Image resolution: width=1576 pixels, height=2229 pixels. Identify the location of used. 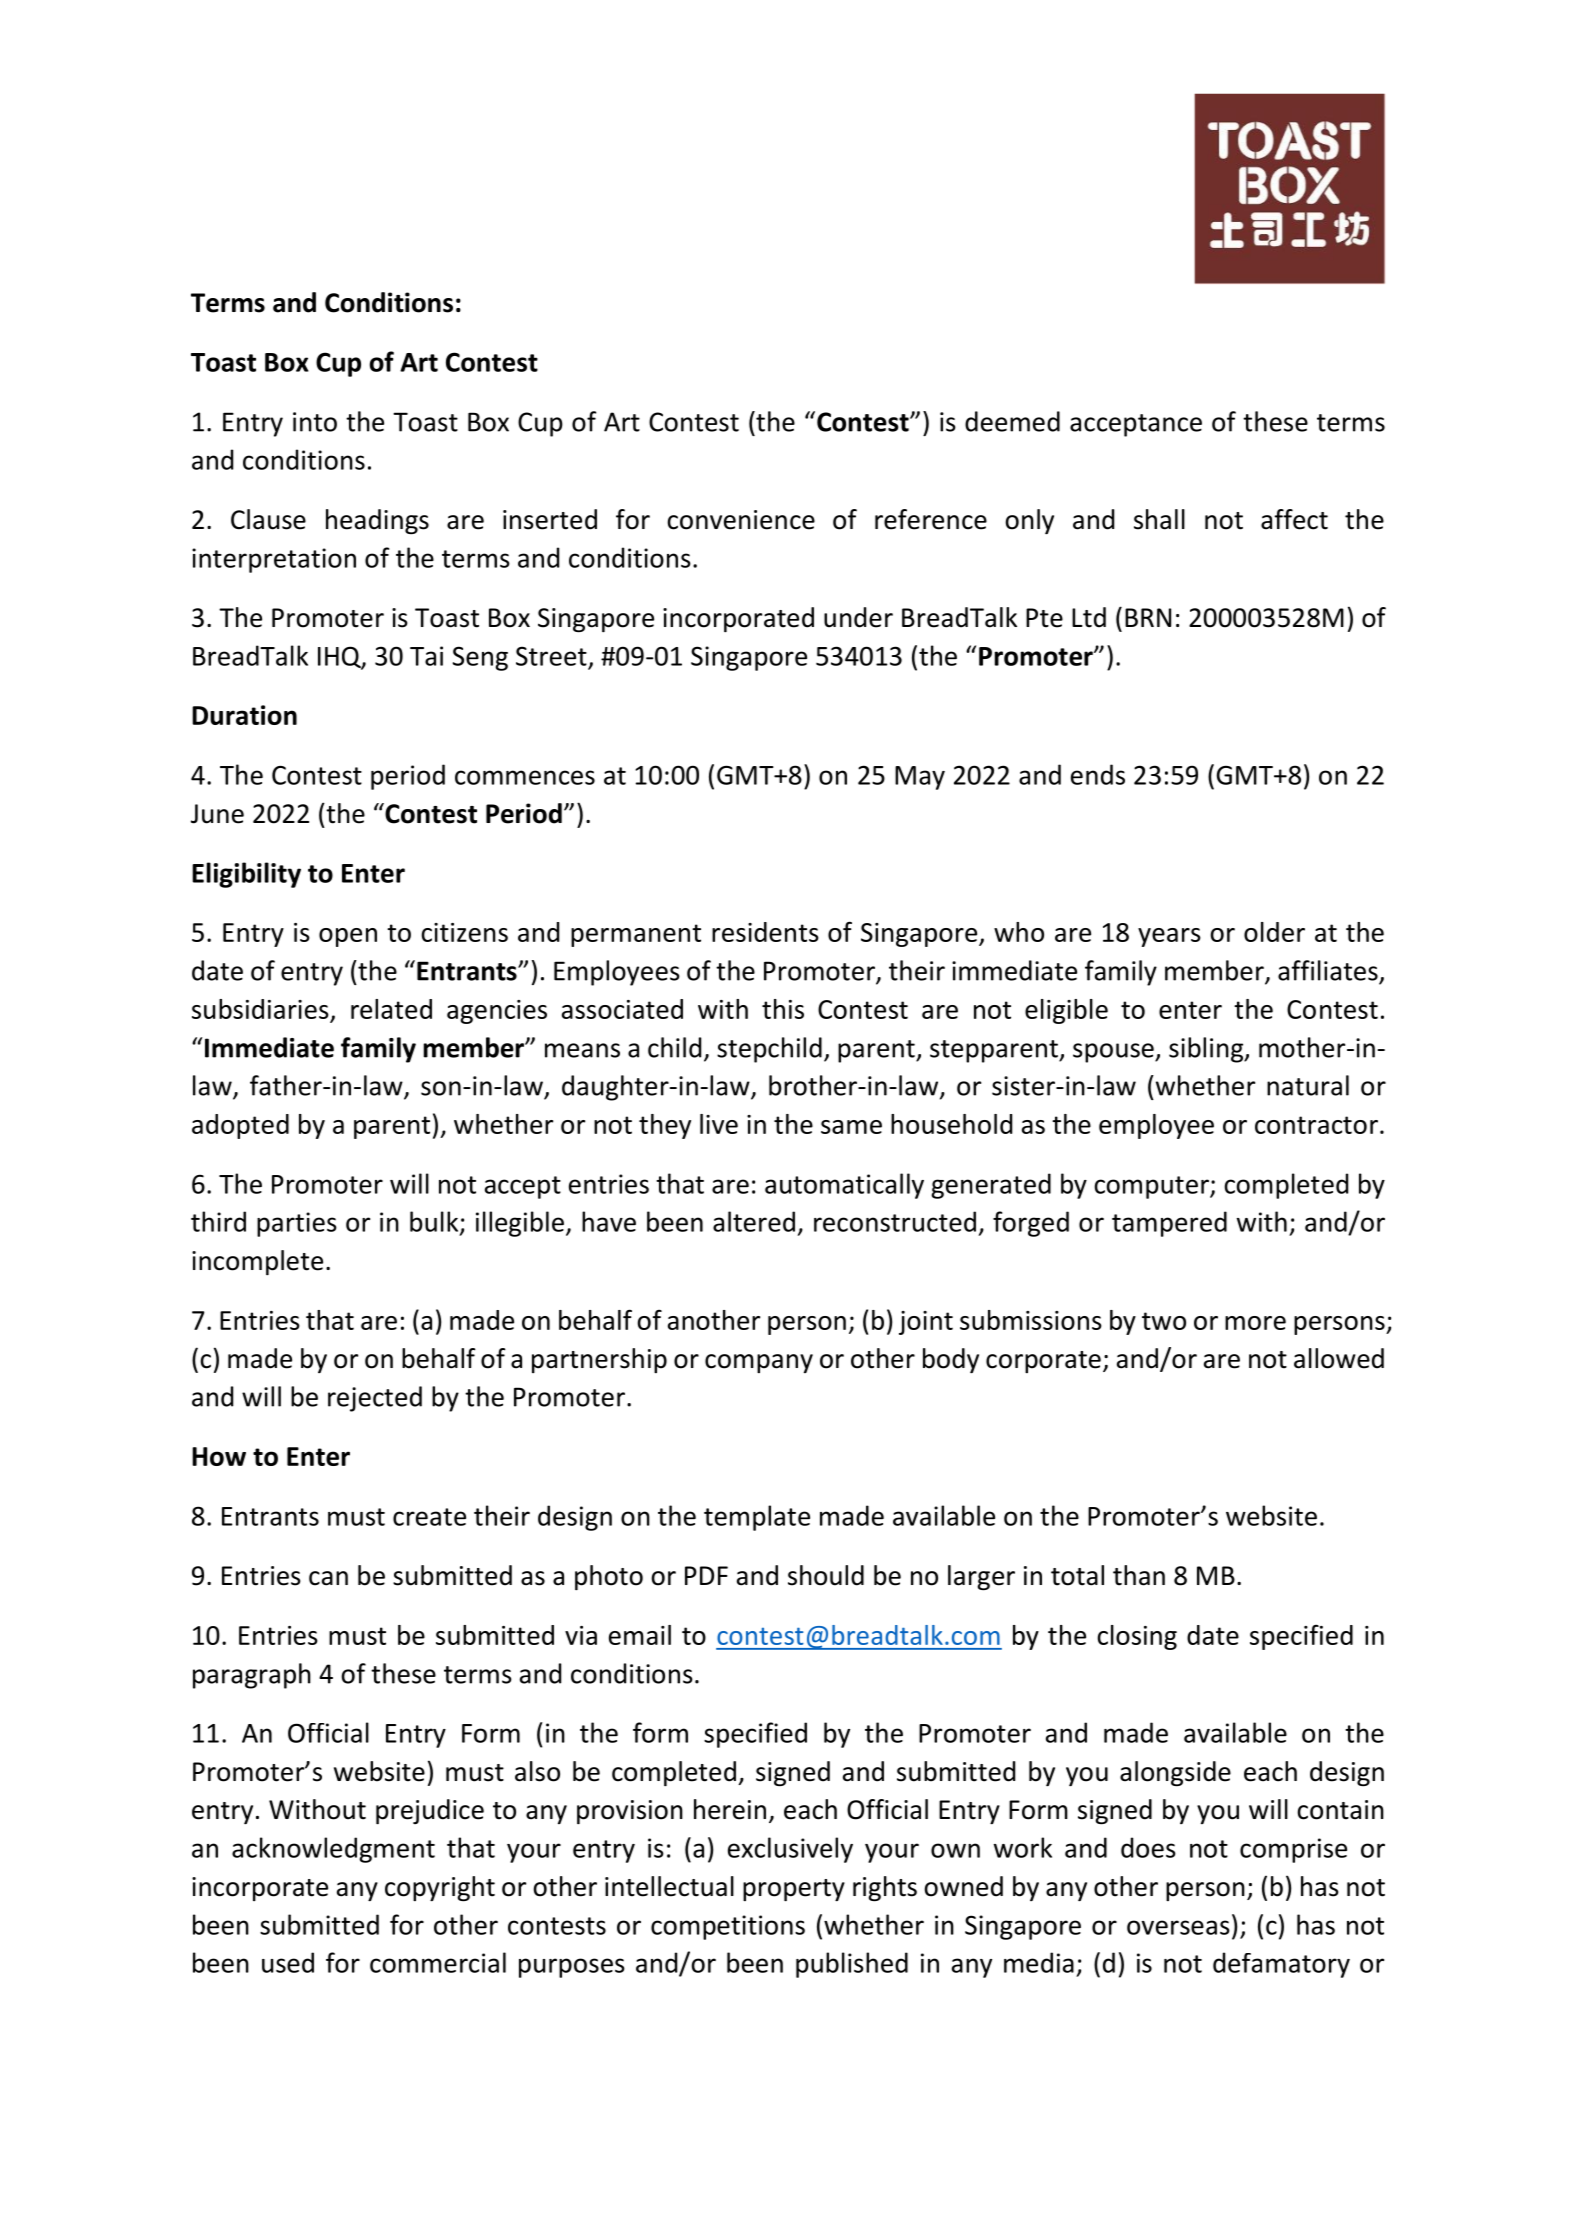
(288, 1962).
